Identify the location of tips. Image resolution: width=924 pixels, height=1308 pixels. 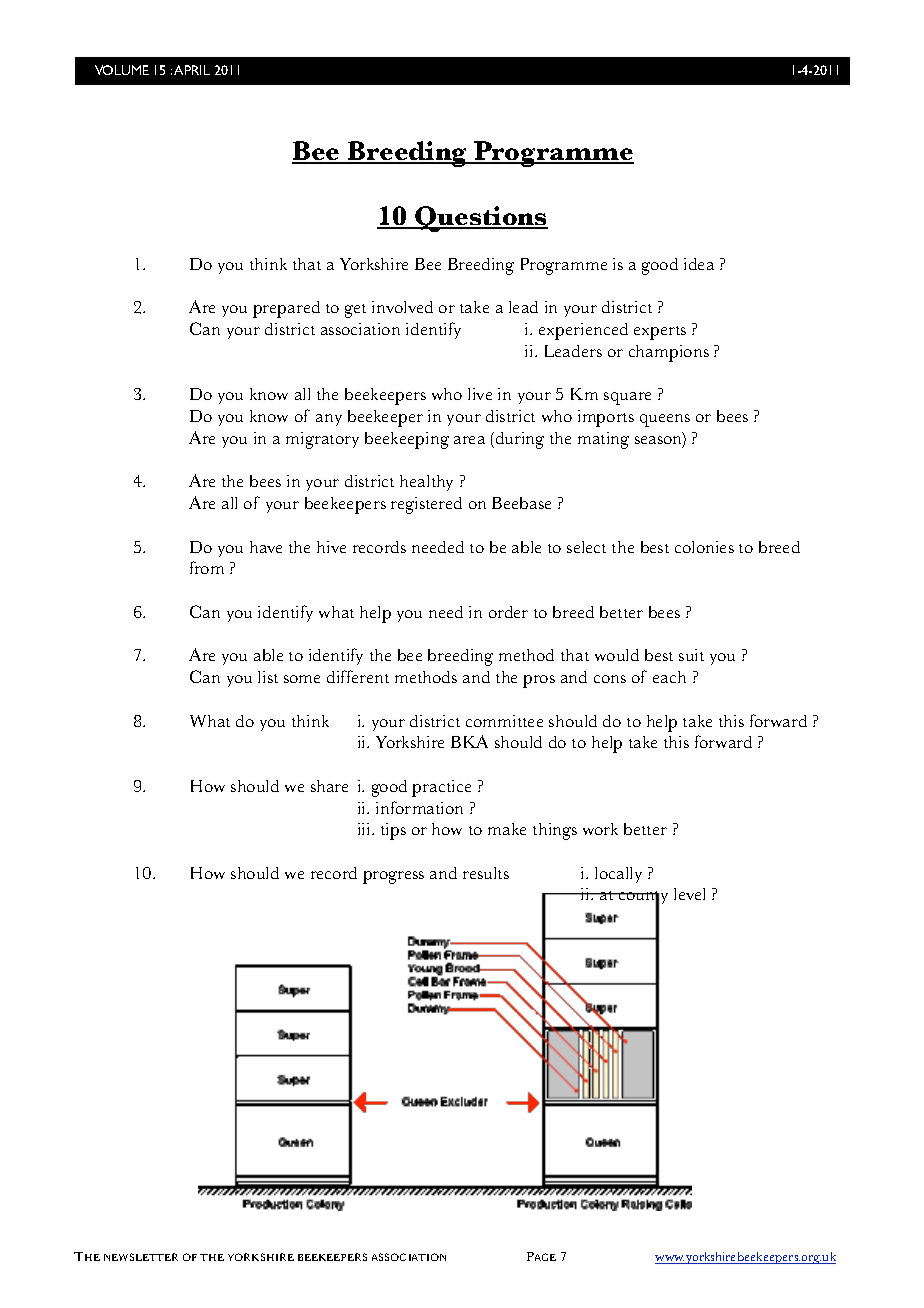
(393, 831).
